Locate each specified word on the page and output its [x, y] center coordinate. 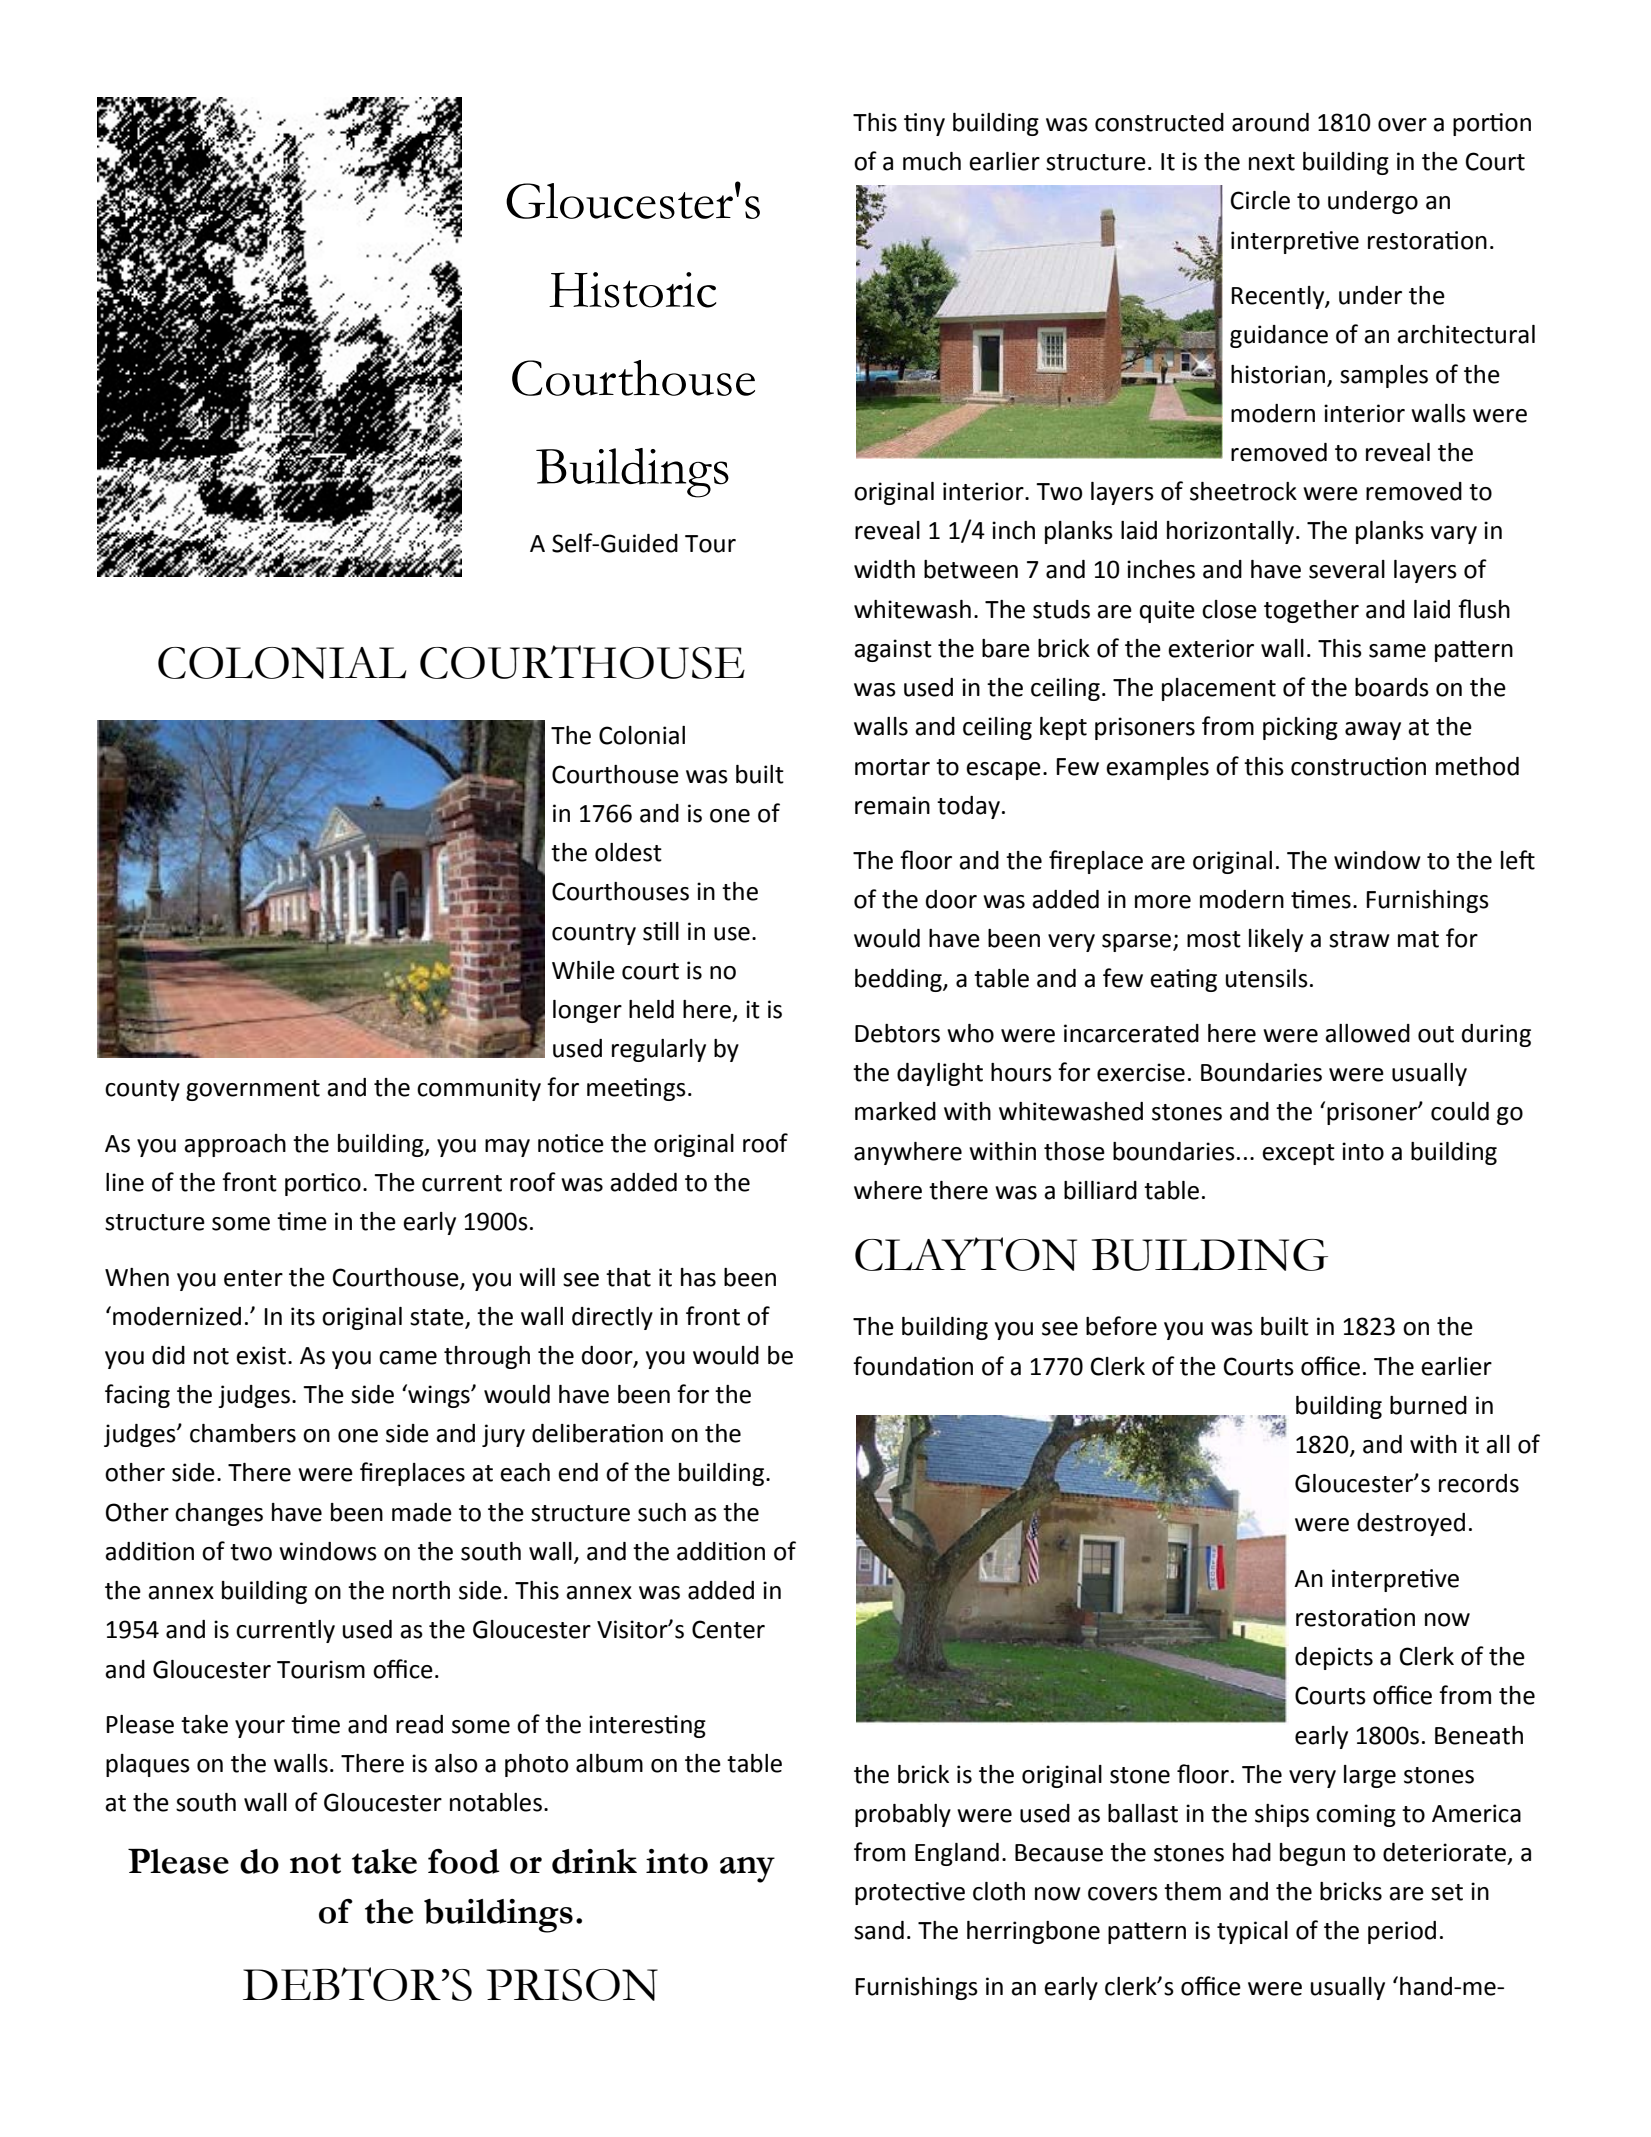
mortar [892, 767]
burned [1428, 1405]
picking [1300, 728]
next [1272, 162]
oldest [628, 852]
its [303, 1316]
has [698, 1277]
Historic [633, 290]
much [932, 161]
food [464, 1861]
